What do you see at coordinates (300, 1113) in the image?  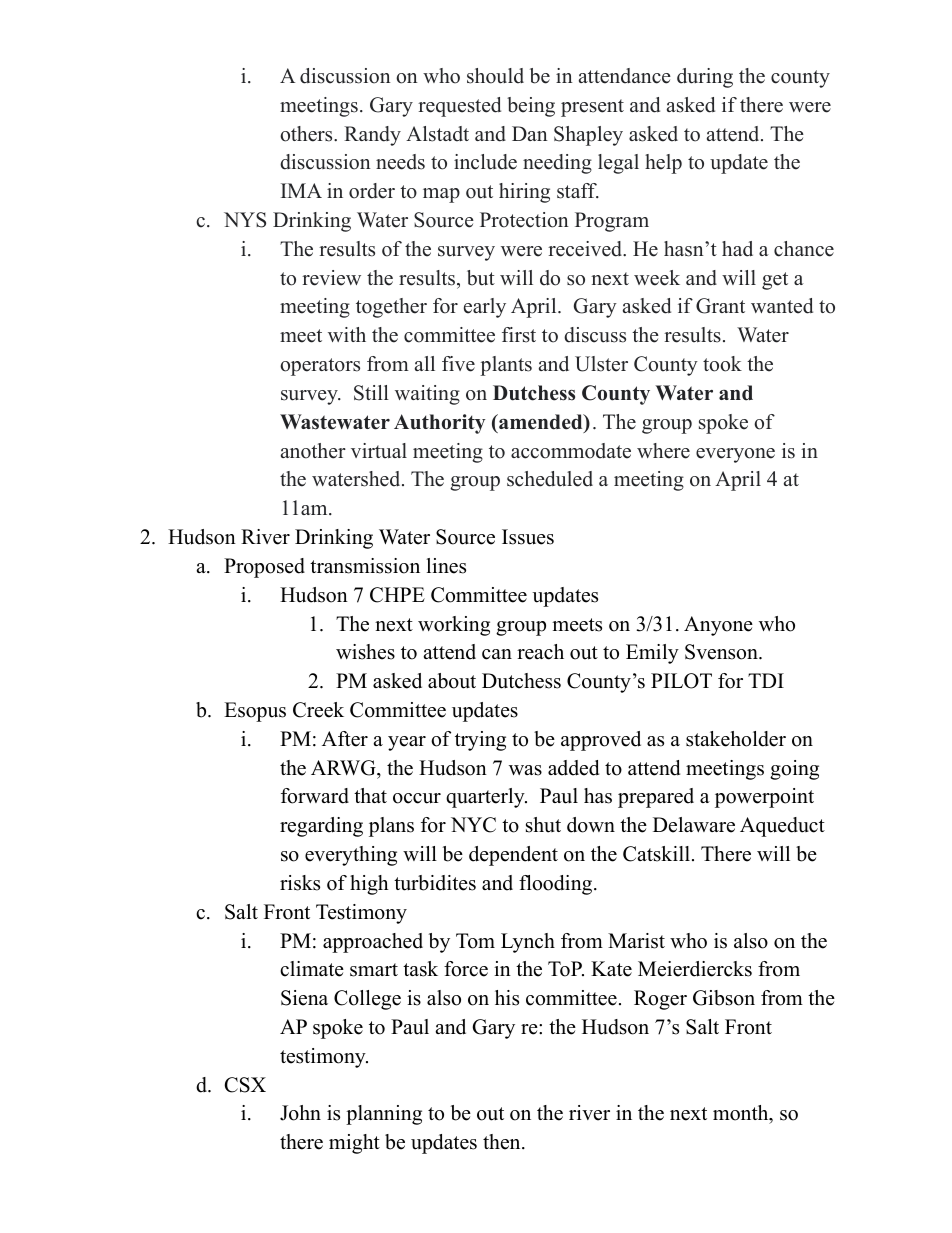 I see `John` at bounding box center [300, 1113].
